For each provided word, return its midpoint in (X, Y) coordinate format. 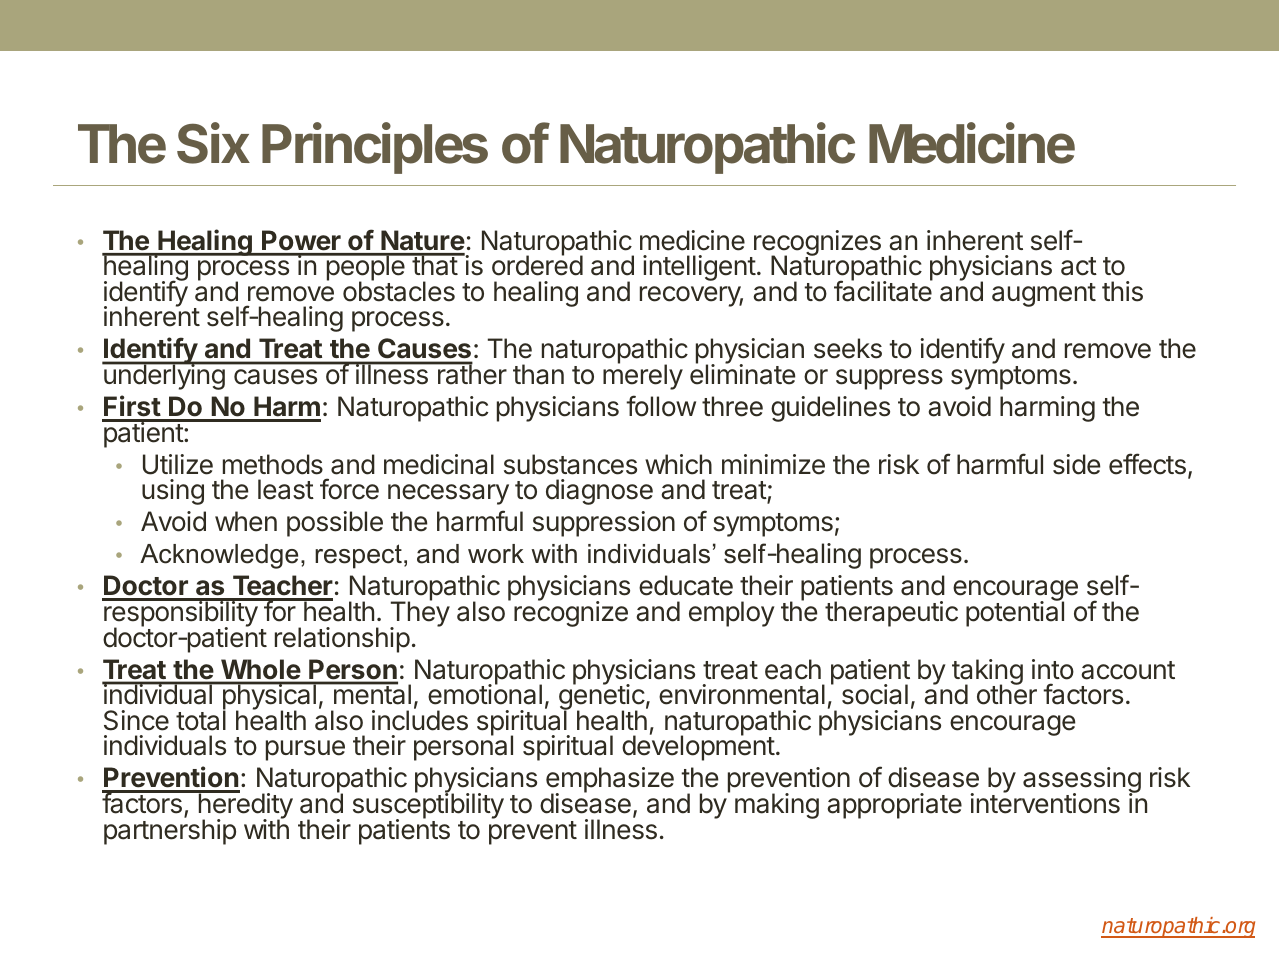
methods (273, 464)
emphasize (610, 781)
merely (643, 376)
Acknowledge (219, 556)
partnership (170, 831)
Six (213, 143)
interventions (1045, 803)
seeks (848, 348)
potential (1015, 613)
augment (1044, 295)
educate (686, 585)
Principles (375, 148)
